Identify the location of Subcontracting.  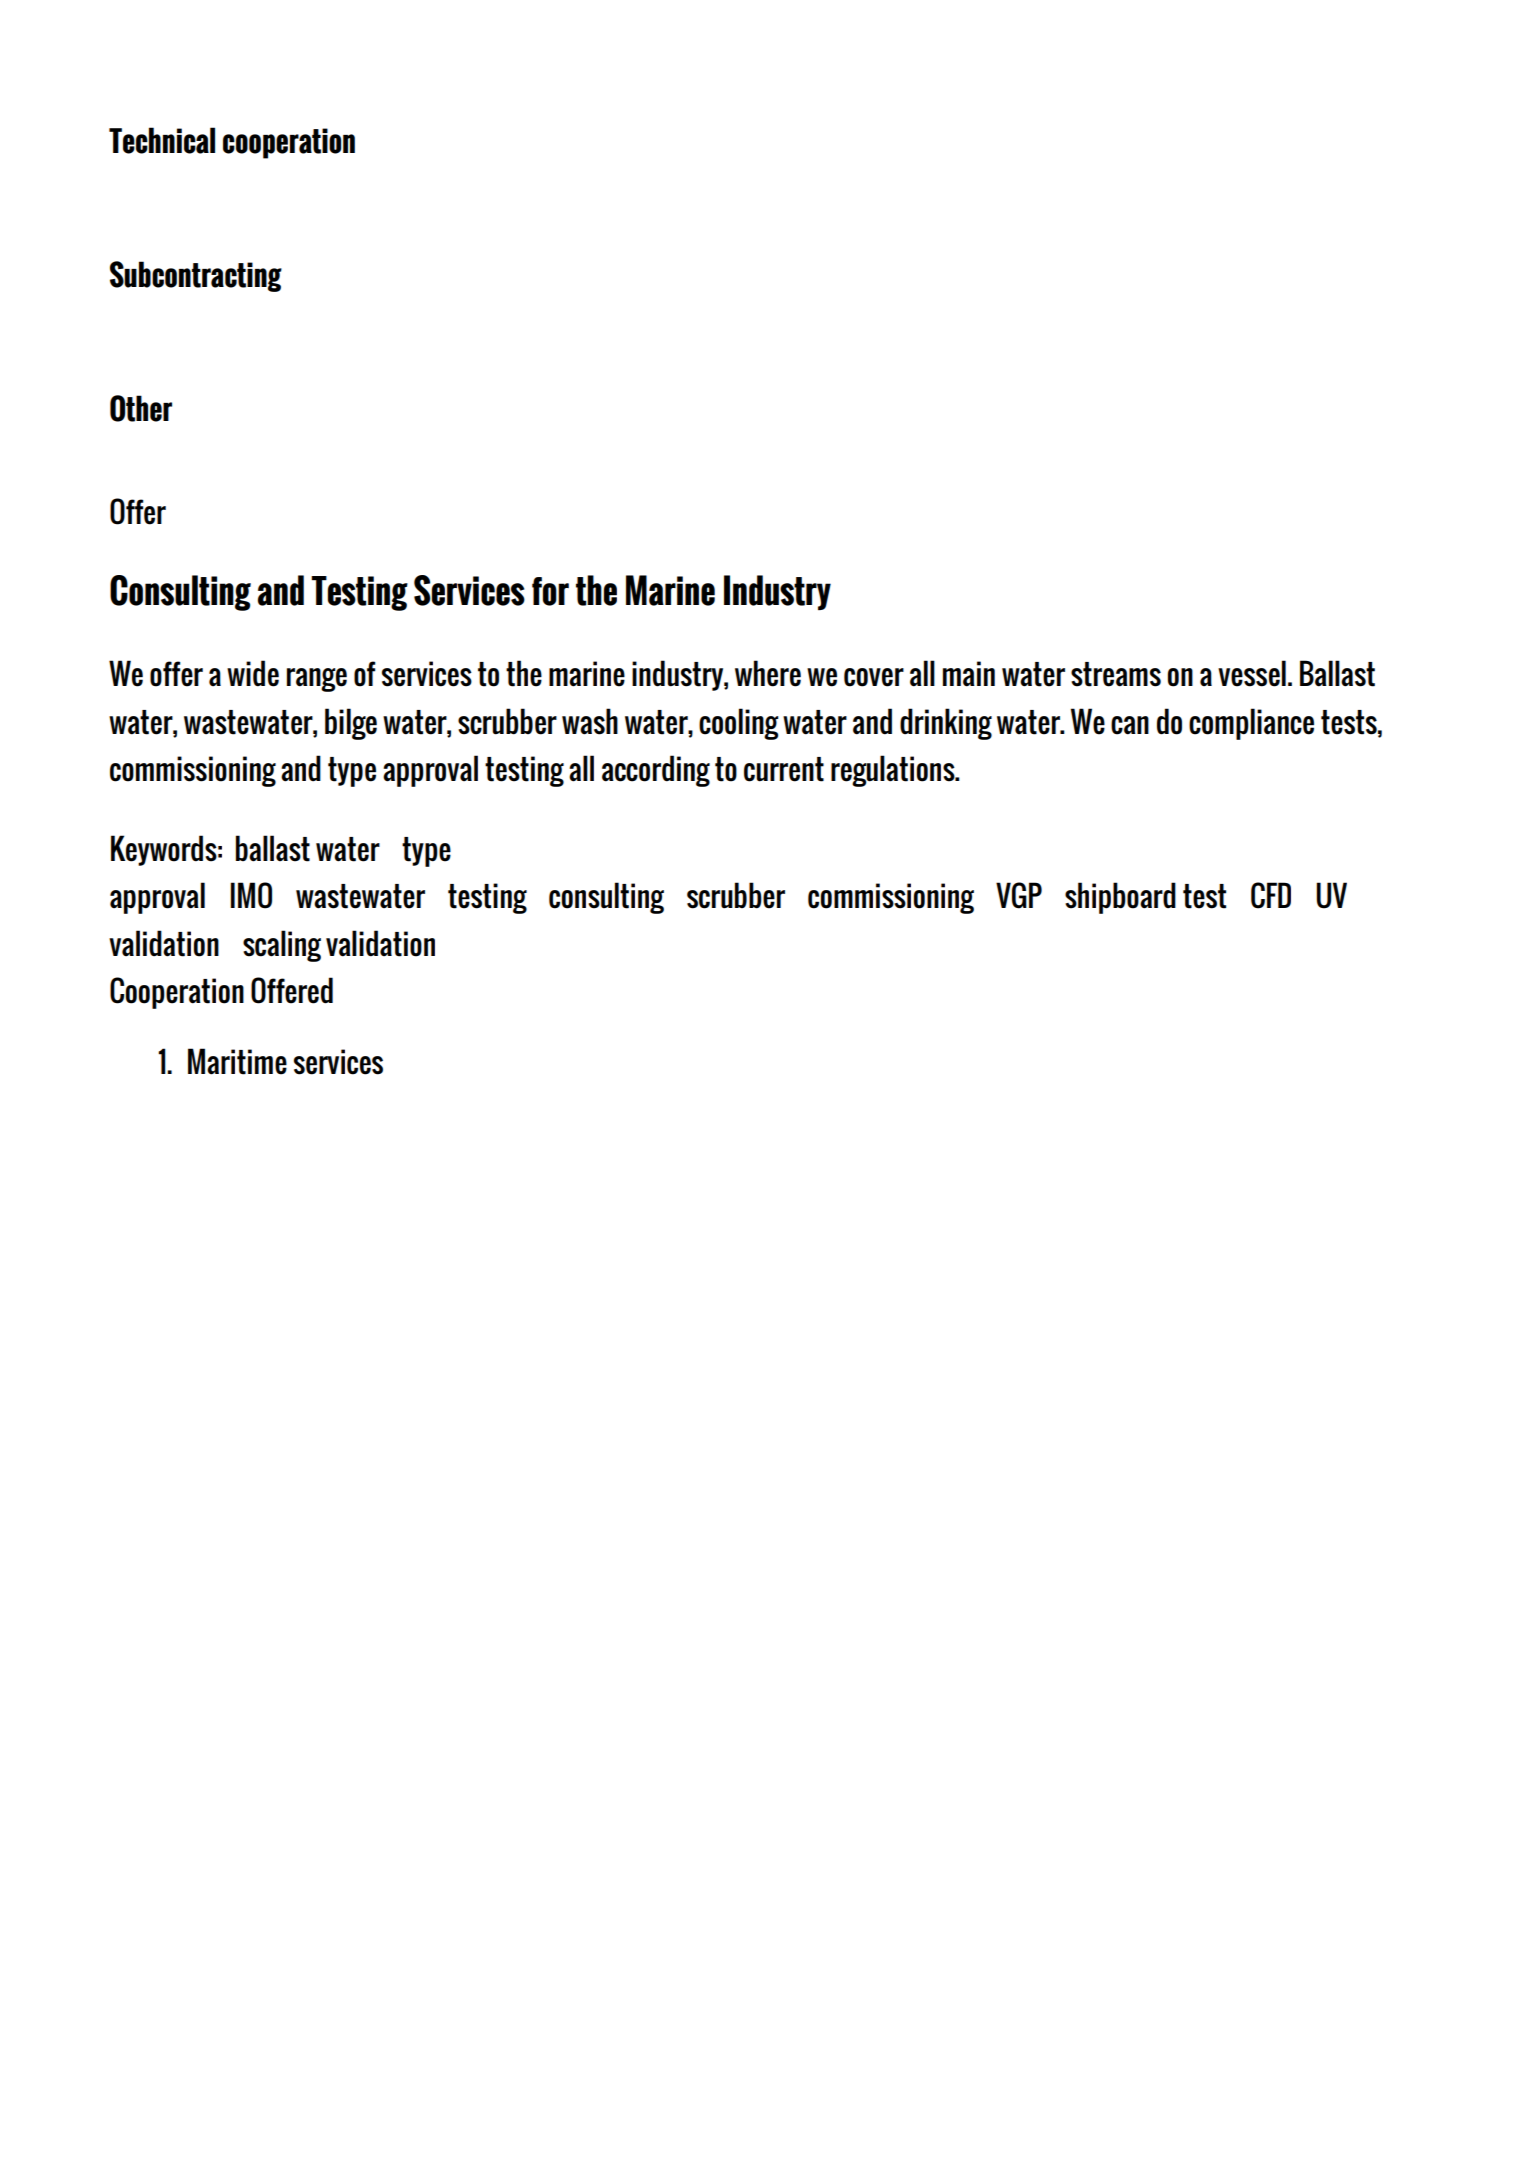
(196, 276).
